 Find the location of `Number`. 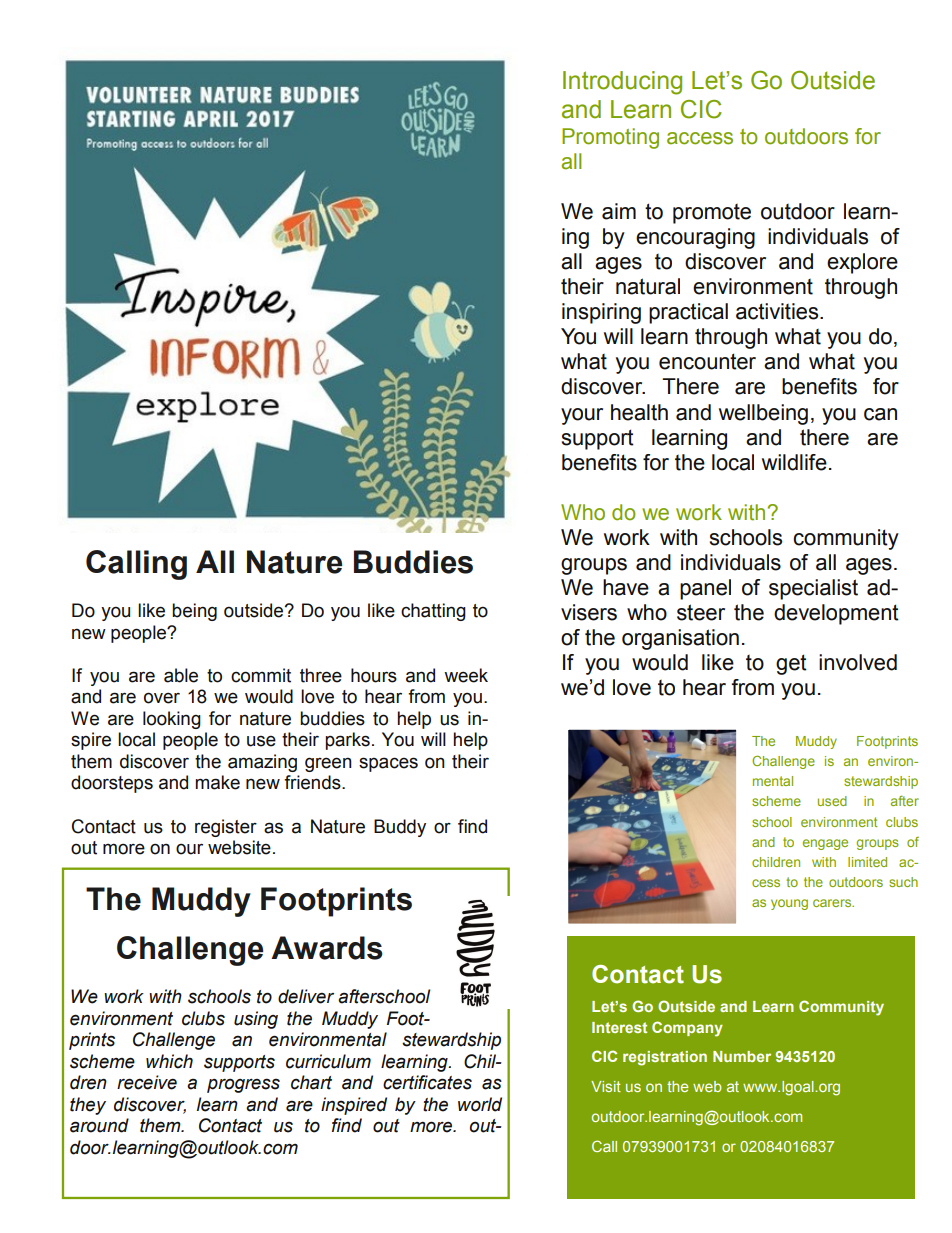

Number is located at coordinates (742, 1056).
